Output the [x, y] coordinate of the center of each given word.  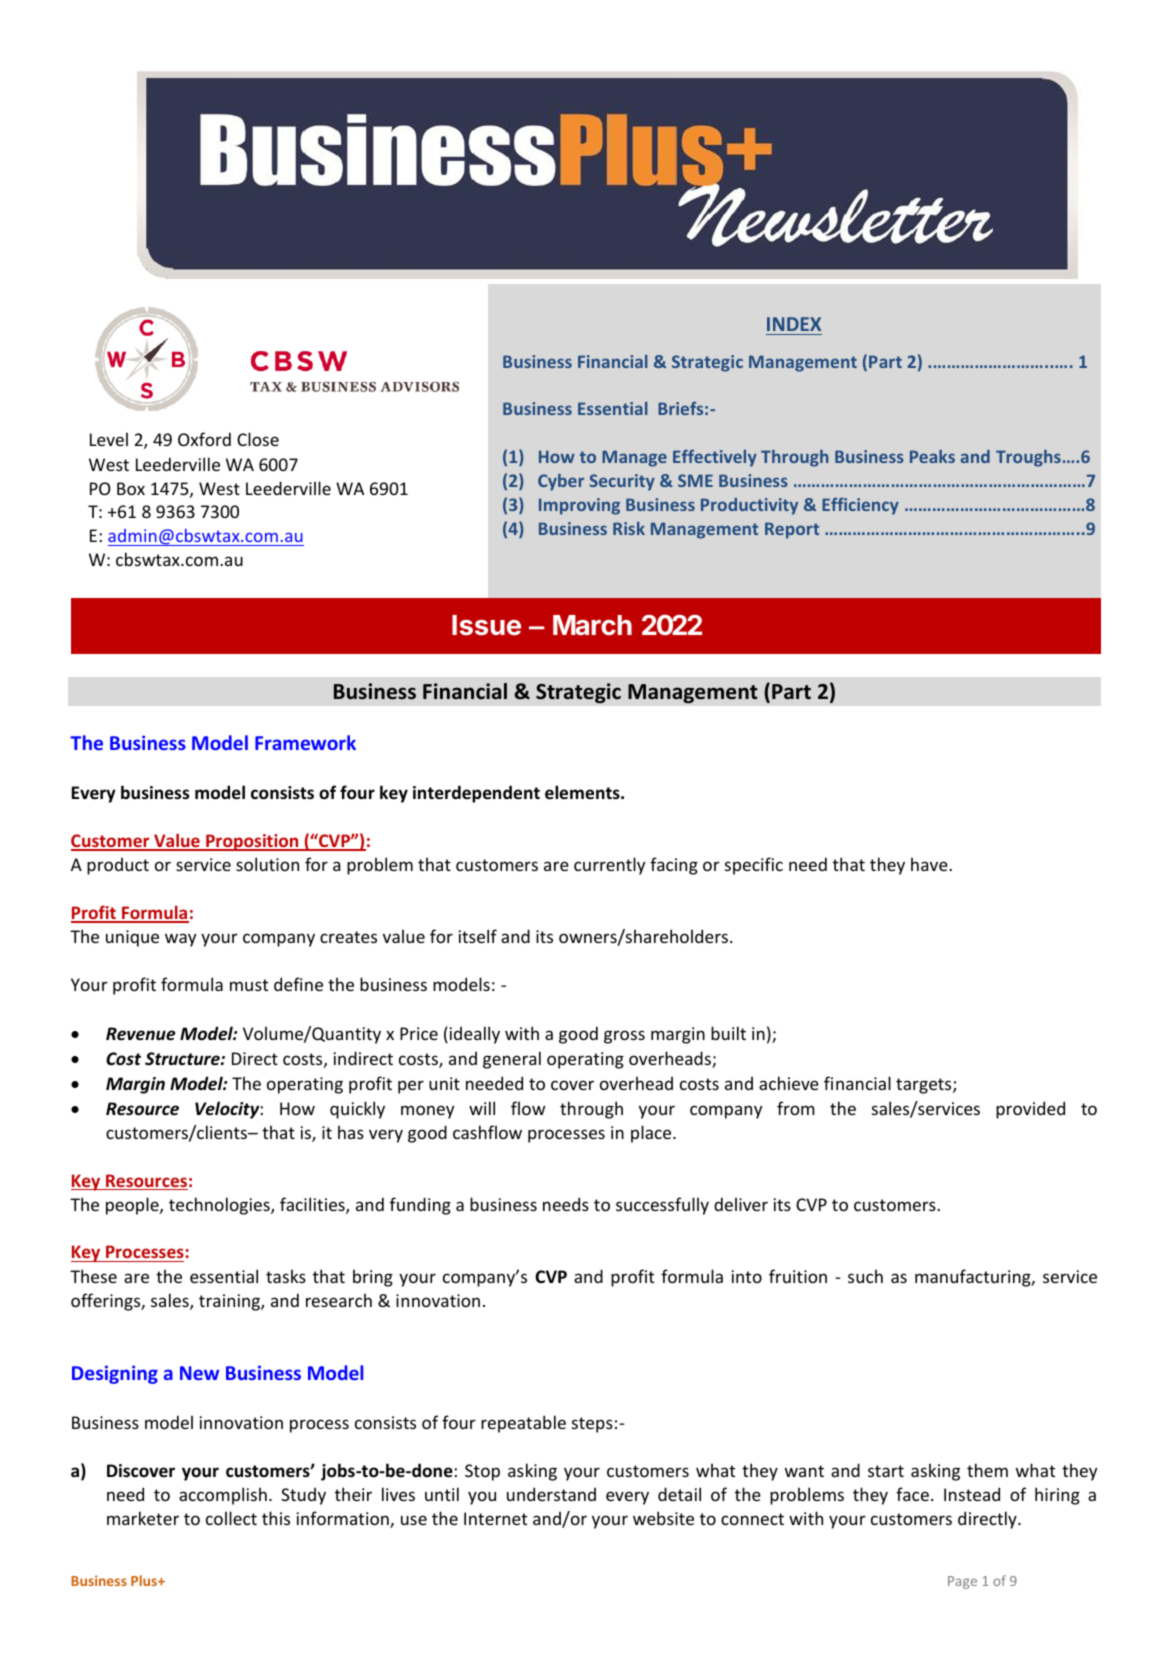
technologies [220, 1206]
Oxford [204, 439]
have [930, 864]
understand [551, 1494]
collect [231, 1518]
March [592, 625]
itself [478, 936]
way [180, 940]
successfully [662, 1206]
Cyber [561, 482]
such [865, 1276]
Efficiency [860, 506]
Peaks [932, 456]
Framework [305, 742]
